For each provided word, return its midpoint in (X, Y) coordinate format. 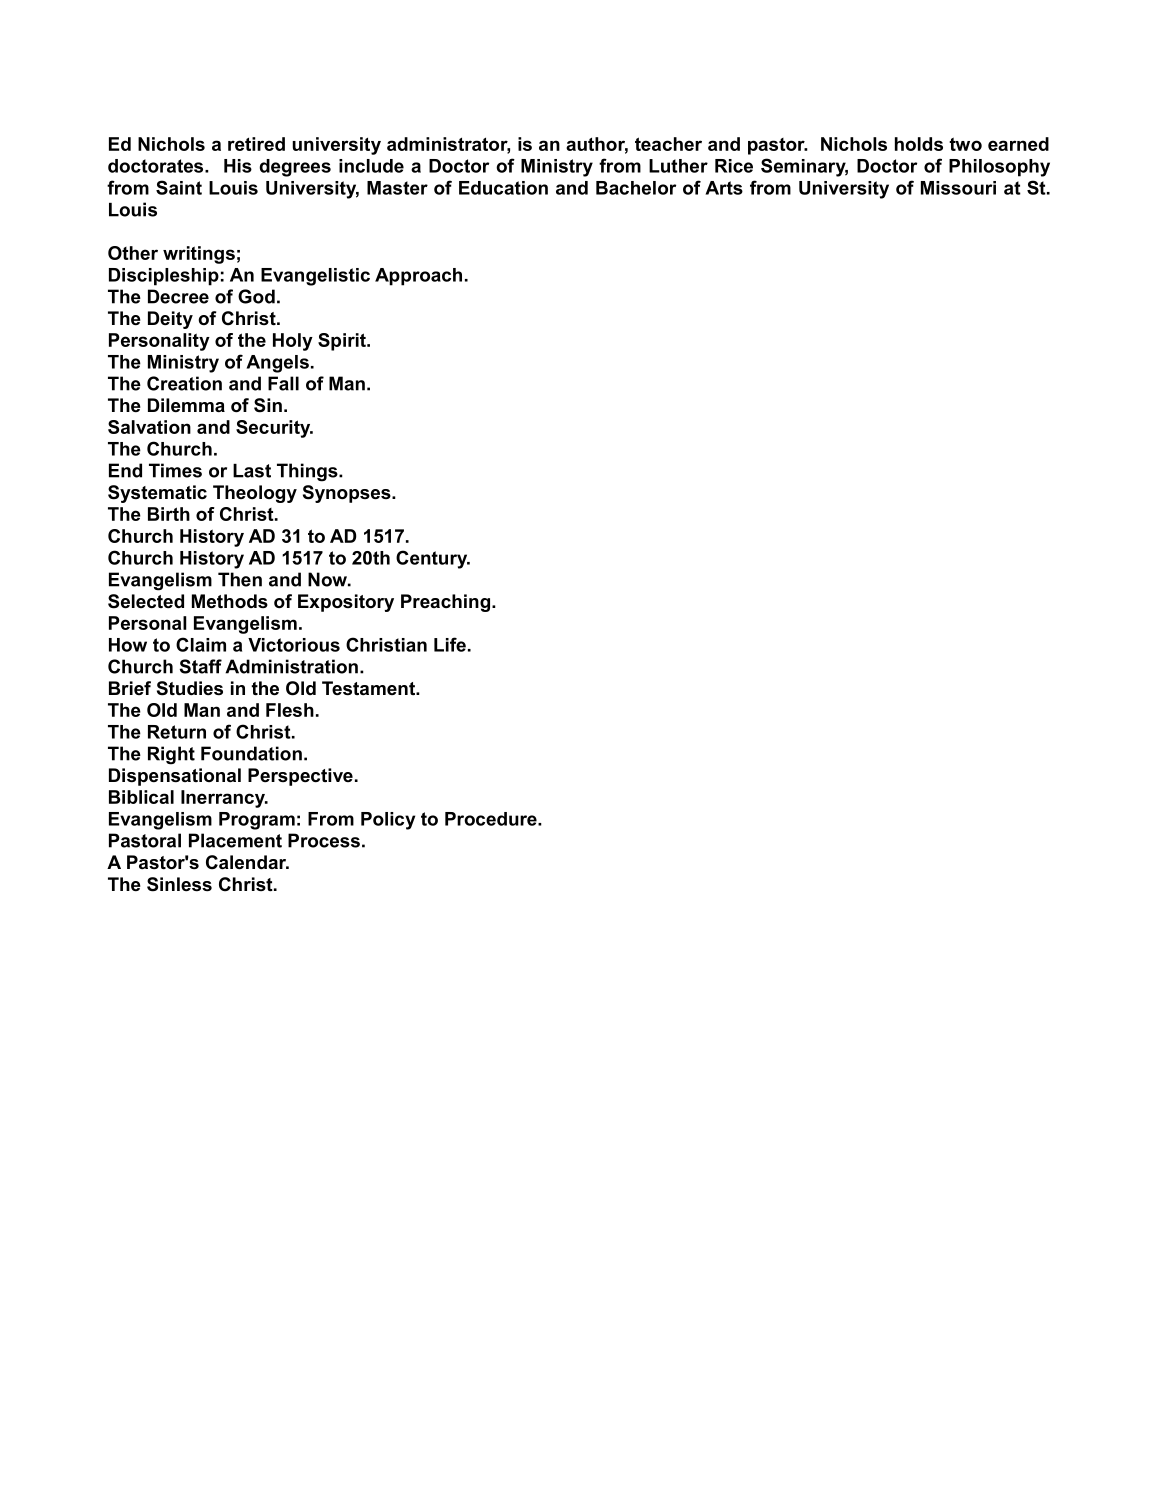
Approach (418, 277)
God (256, 296)
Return (177, 732)
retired (256, 144)
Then (240, 579)
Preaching (445, 603)
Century (433, 559)
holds (919, 144)
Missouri (958, 188)
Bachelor (636, 188)
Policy (388, 821)
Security (274, 429)
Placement (235, 840)
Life (450, 644)
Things (308, 472)
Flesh (290, 710)
